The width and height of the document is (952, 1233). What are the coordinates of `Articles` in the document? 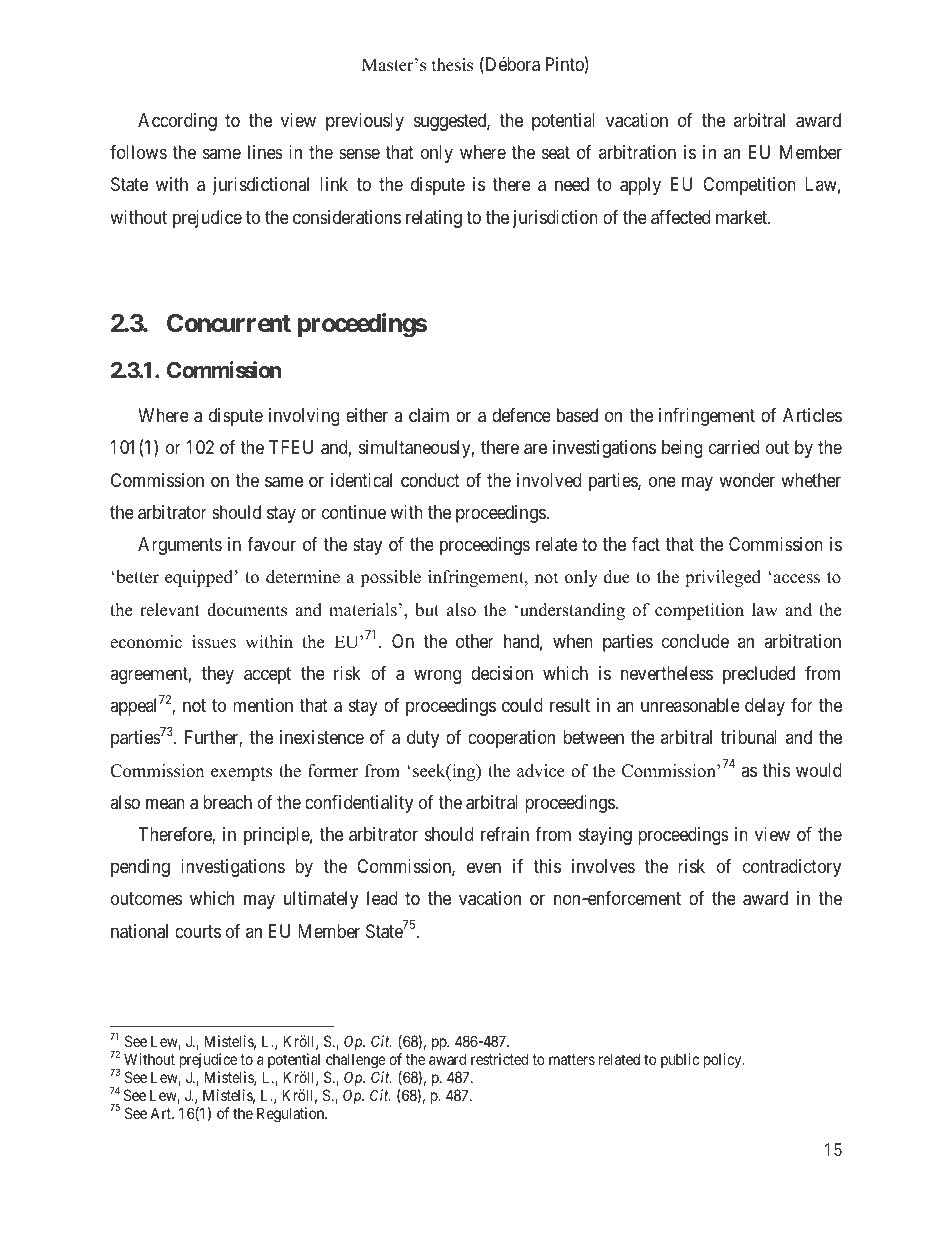 It's located at (812, 415).
